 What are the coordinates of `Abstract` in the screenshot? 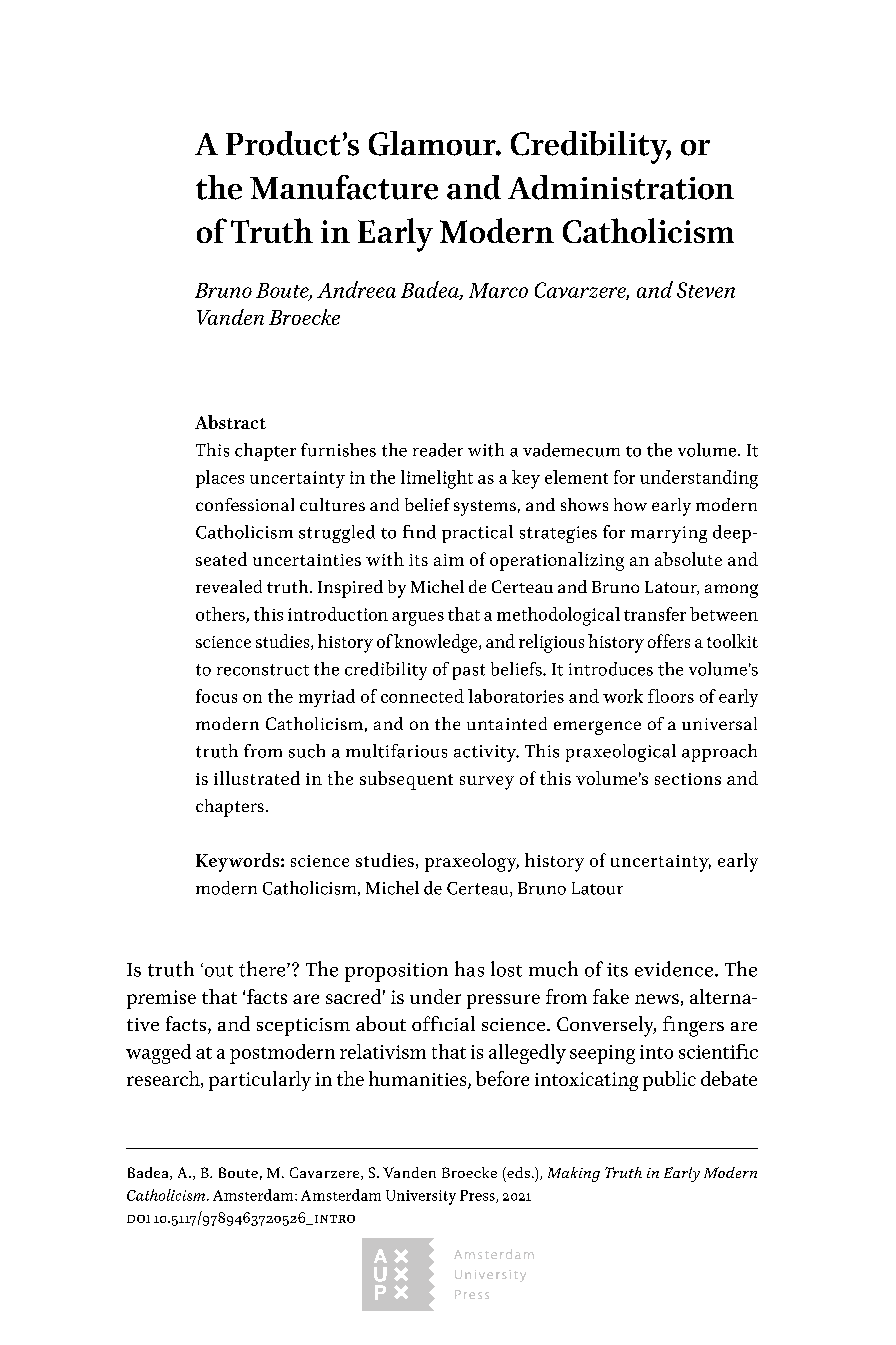 It's located at (230, 422).
